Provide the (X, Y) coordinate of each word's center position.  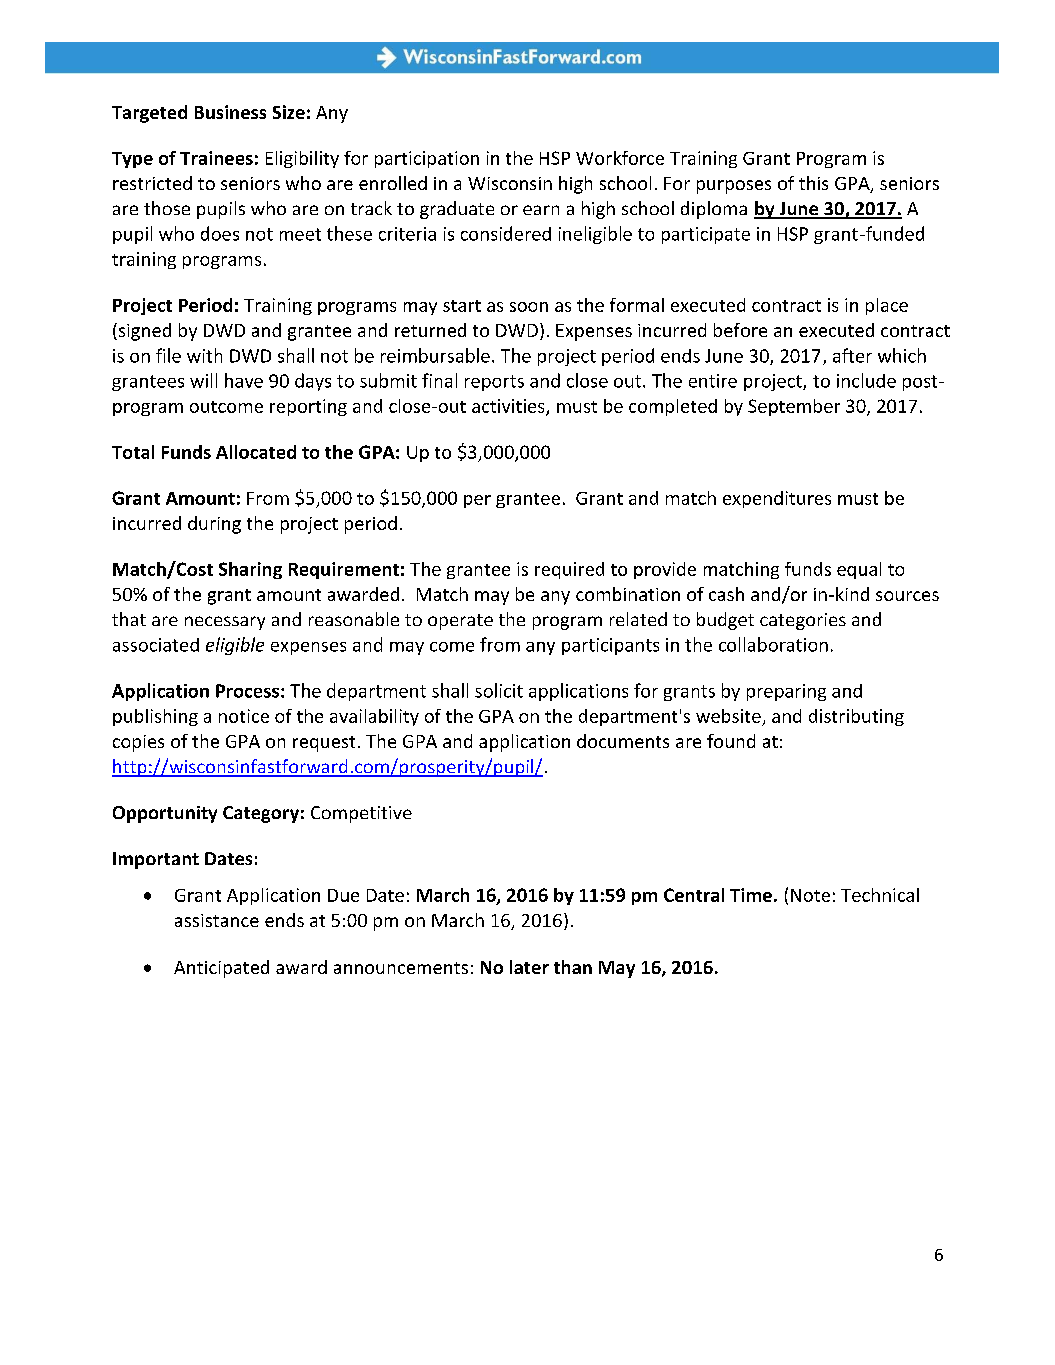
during (214, 525)
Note (810, 895)
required (569, 570)
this (813, 183)
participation (427, 159)
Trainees (216, 158)
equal (859, 570)
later (529, 967)
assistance (217, 920)
